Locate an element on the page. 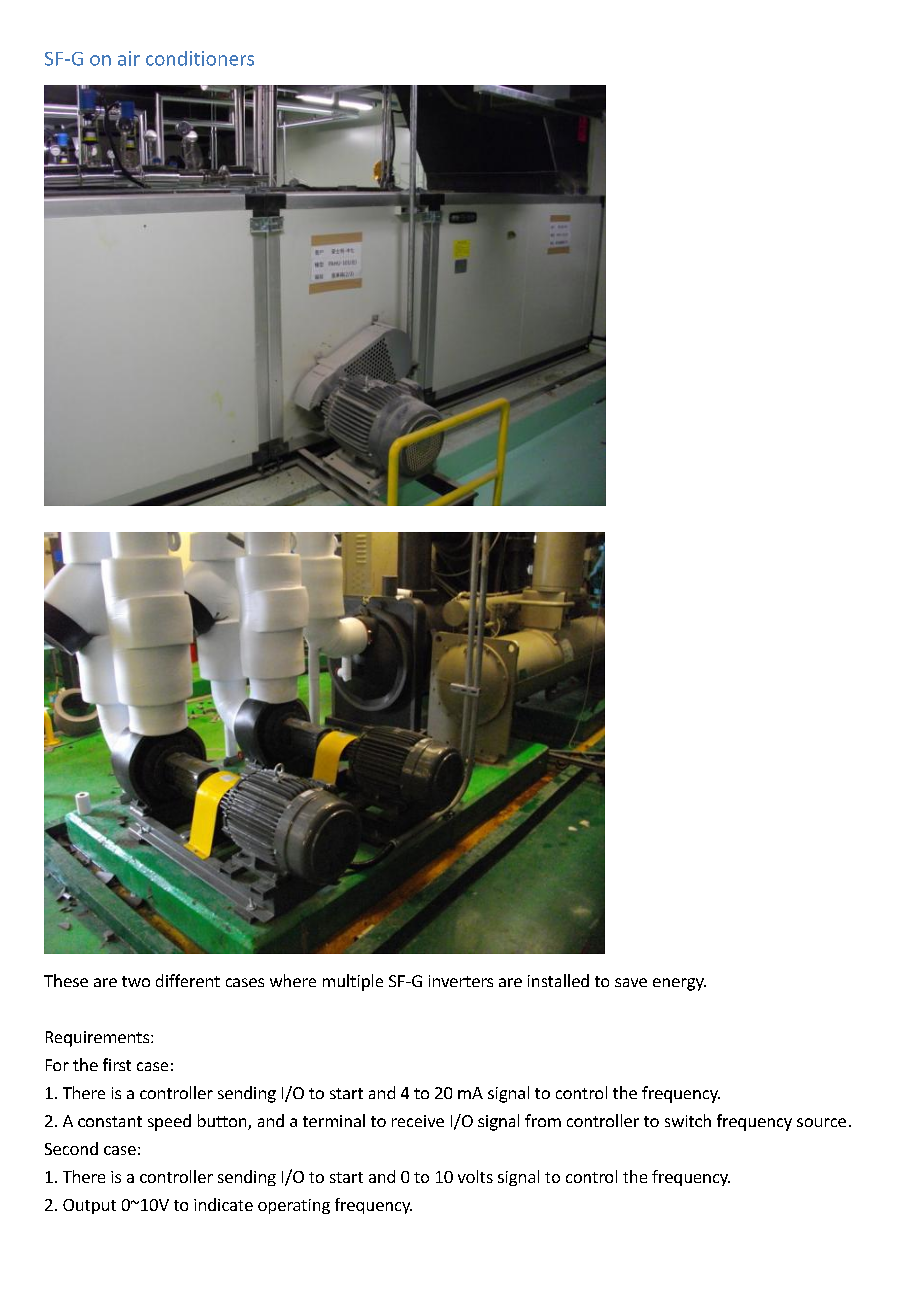 The image size is (924, 1308). two is located at coordinates (136, 981).
